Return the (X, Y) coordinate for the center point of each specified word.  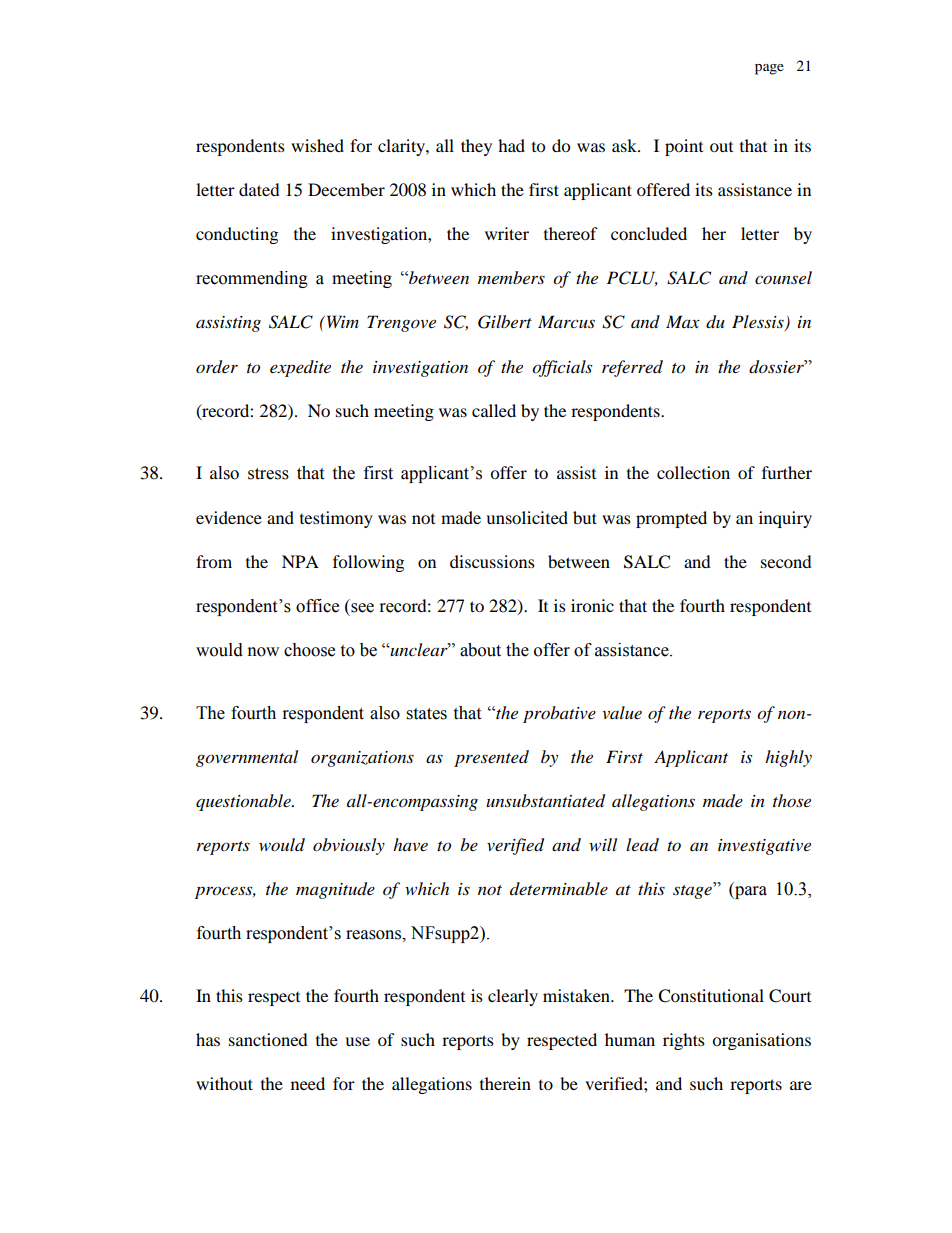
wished (317, 145)
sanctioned (268, 1039)
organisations (761, 1041)
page (769, 69)
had (511, 145)
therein (505, 1083)
